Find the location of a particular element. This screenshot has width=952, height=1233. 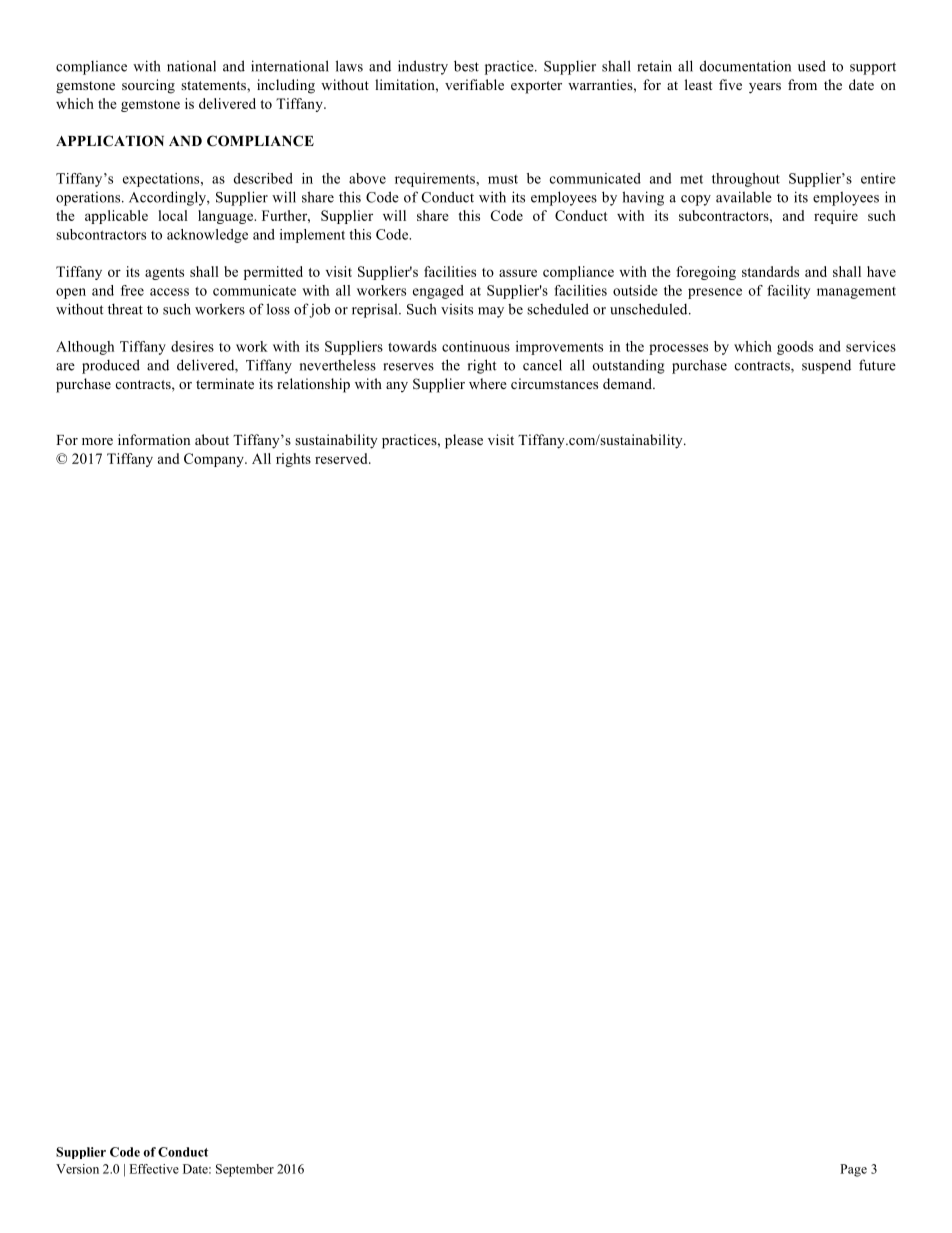

September is located at coordinates (245, 1170).
